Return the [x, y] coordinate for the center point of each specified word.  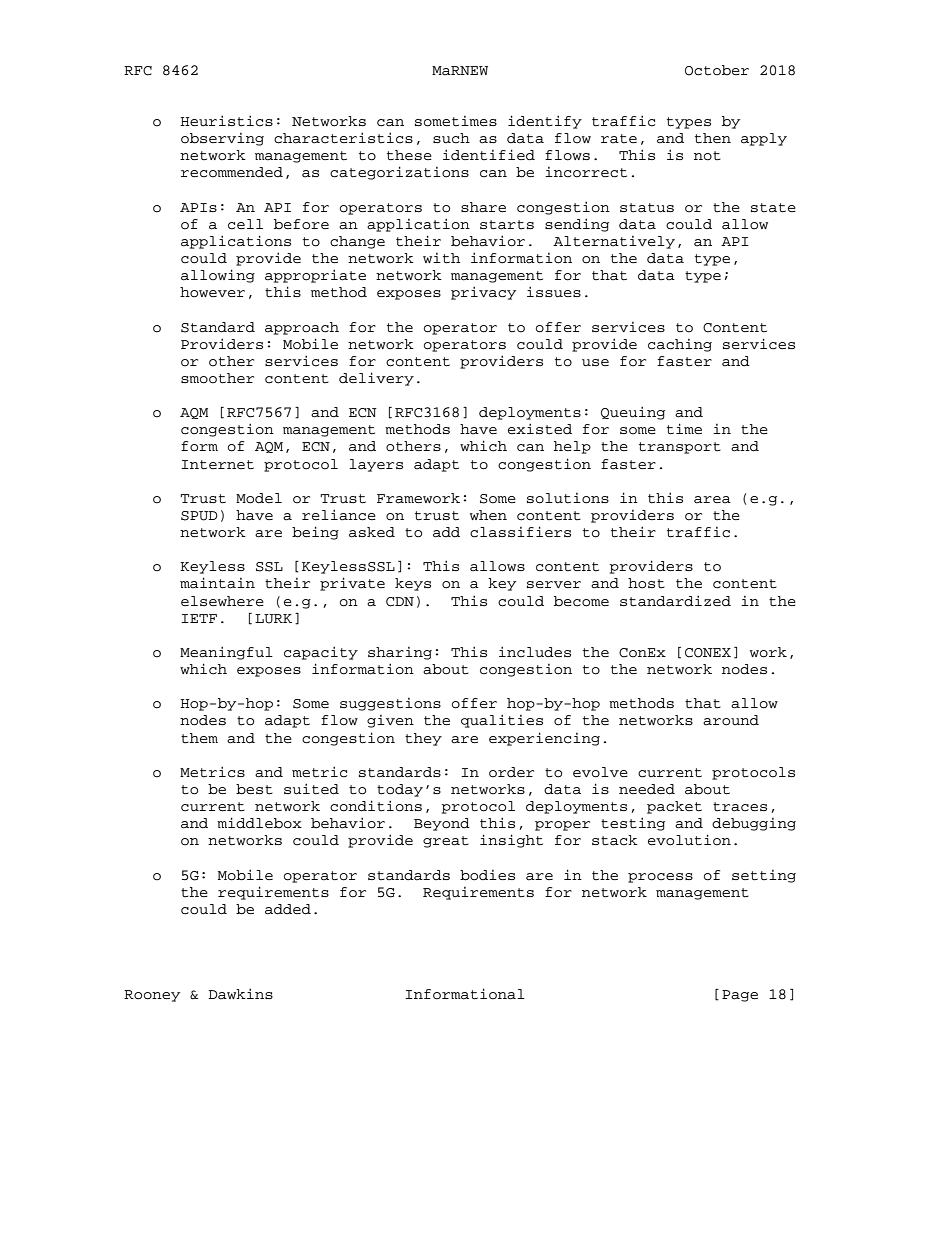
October [717, 70]
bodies [487, 875]
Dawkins [240, 994]
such [451, 138]
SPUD [199, 516]
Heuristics [226, 121]
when [488, 515]
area [712, 500]
